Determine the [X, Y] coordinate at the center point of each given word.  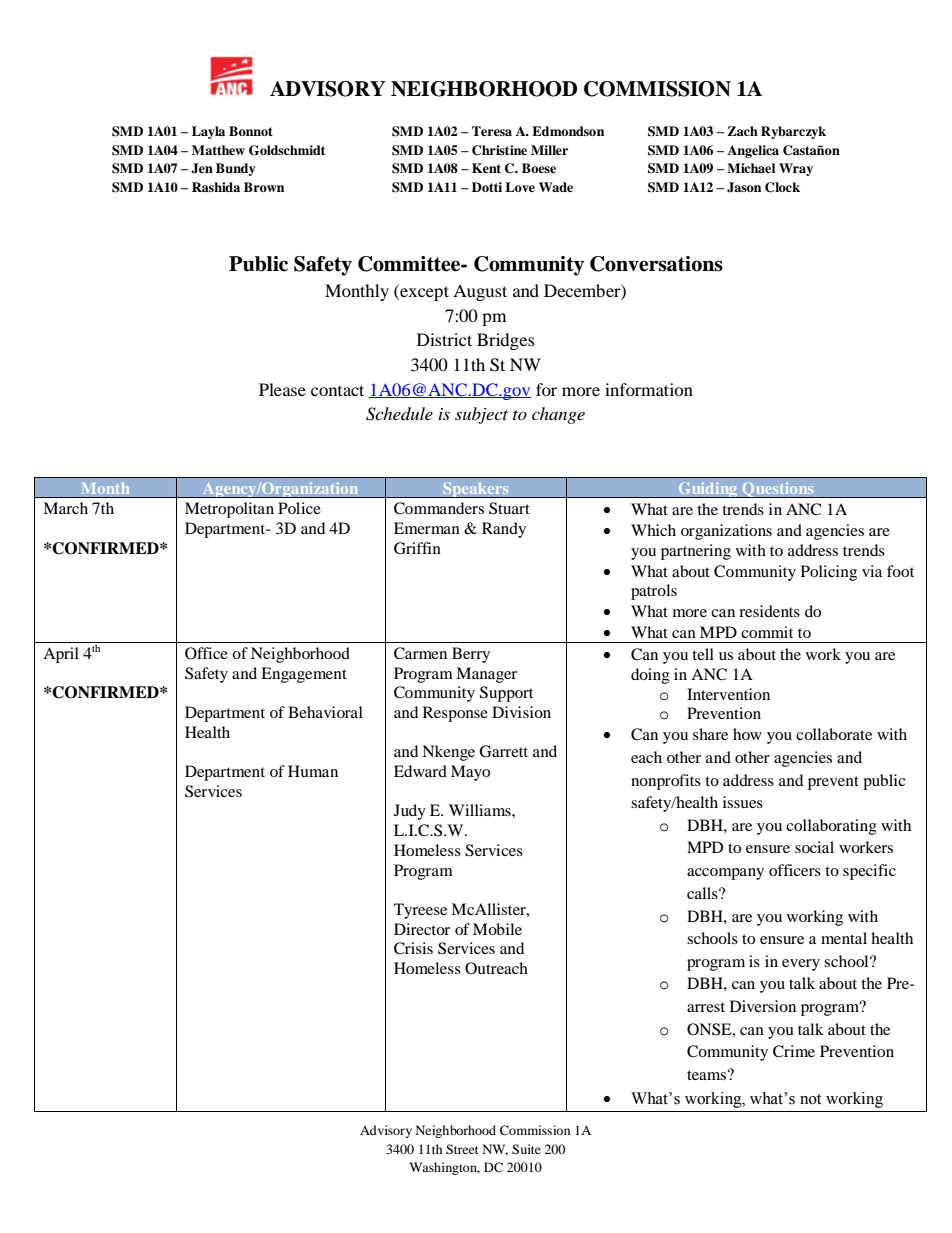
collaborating [831, 827]
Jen [202, 168]
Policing [829, 573]
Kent [486, 168]
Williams [481, 810]
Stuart [509, 508]
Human [313, 771]
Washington [444, 1168]
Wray [796, 169]
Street [462, 1149]
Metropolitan [229, 510]
